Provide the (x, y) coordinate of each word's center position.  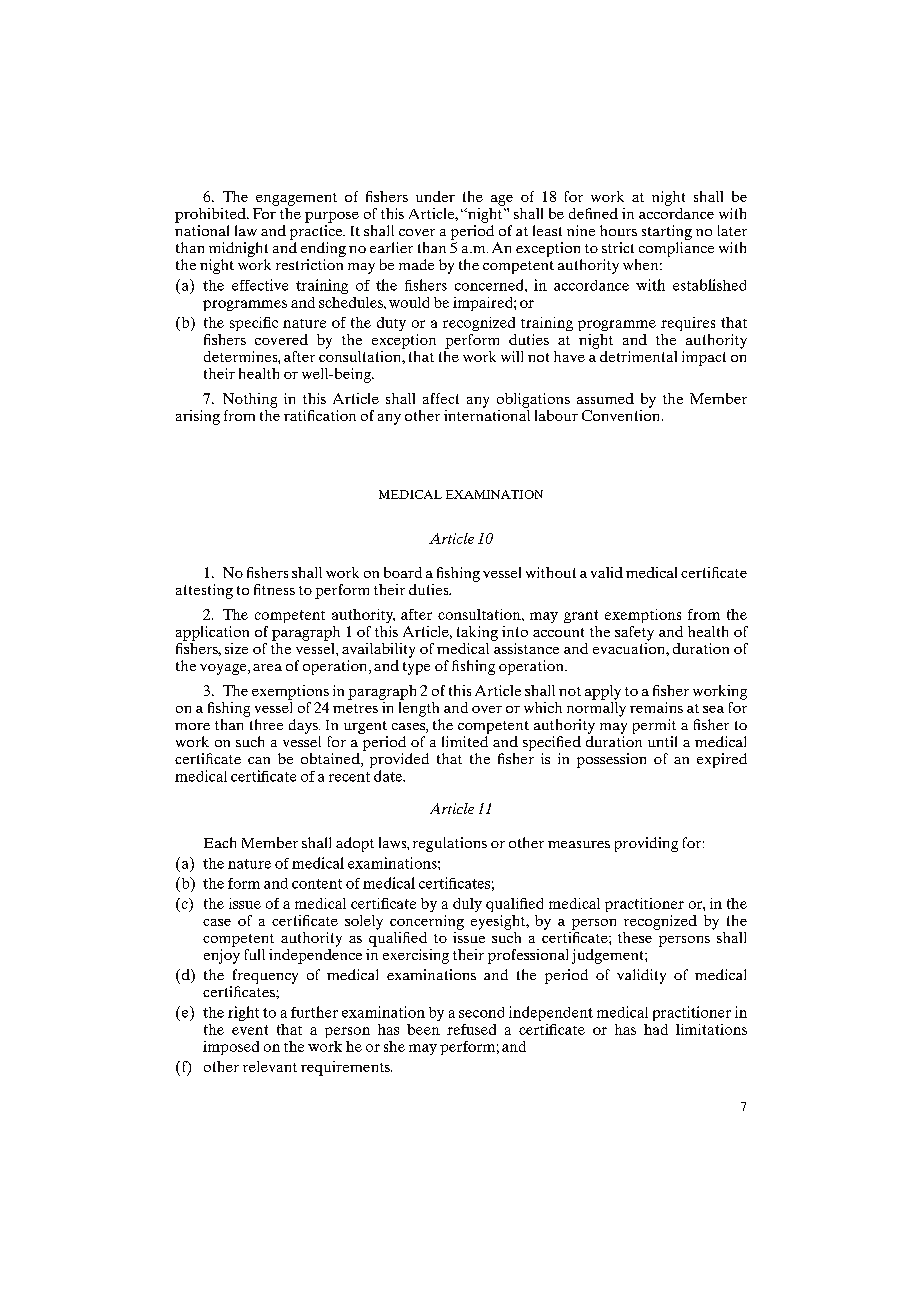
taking (477, 633)
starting (667, 232)
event (250, 1030)
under (435, 196)
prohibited (211, 215)
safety (634, 633)
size (236, 648)
